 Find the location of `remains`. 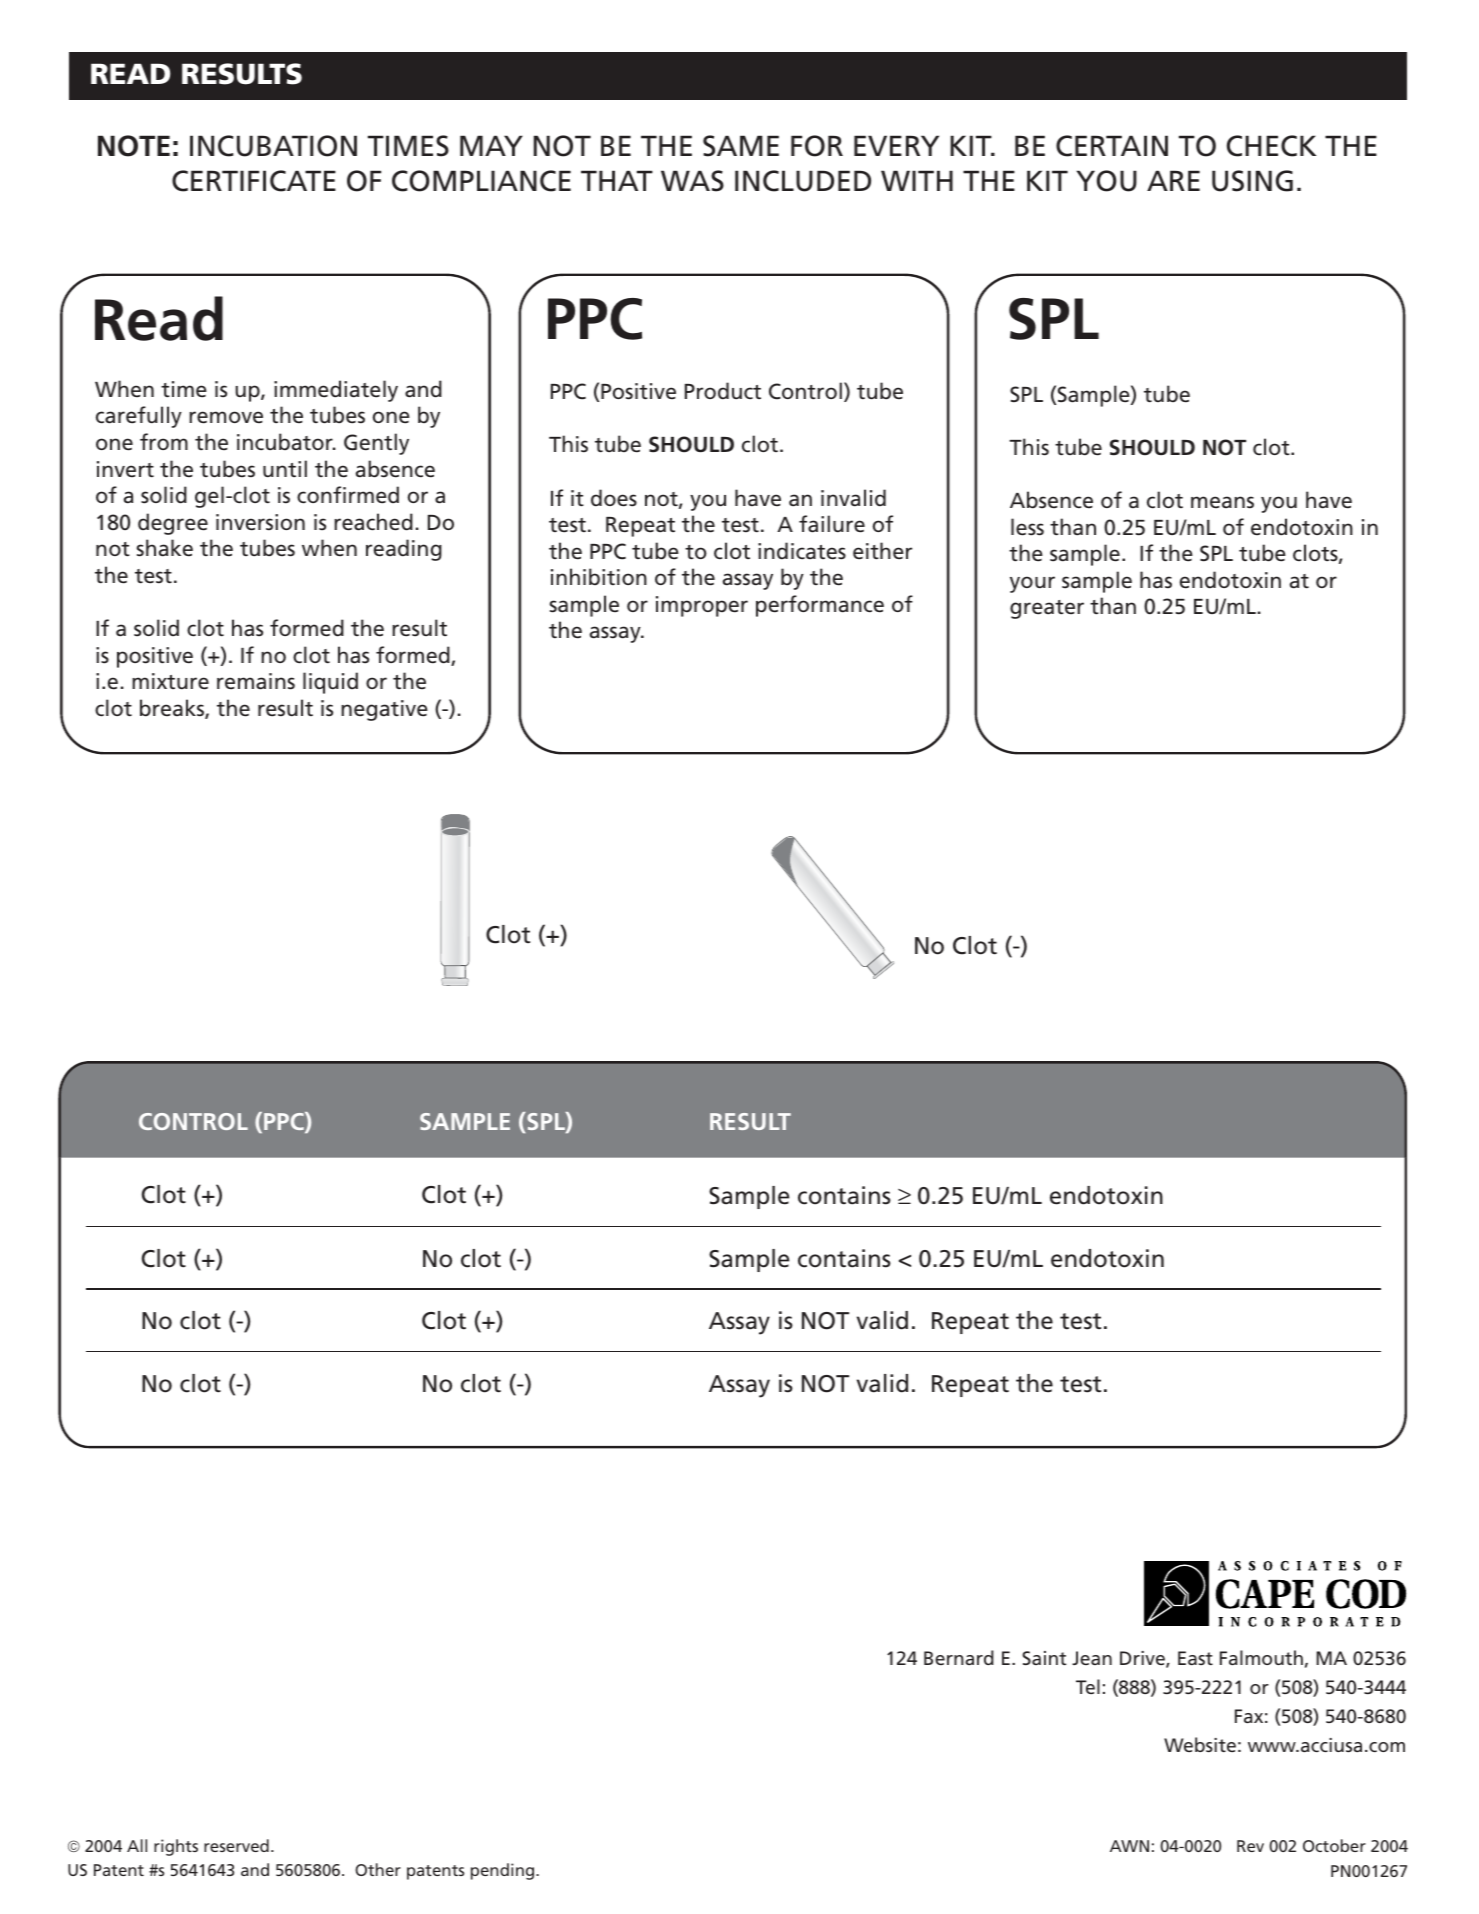

remains is located at coordinates (256, 681).
